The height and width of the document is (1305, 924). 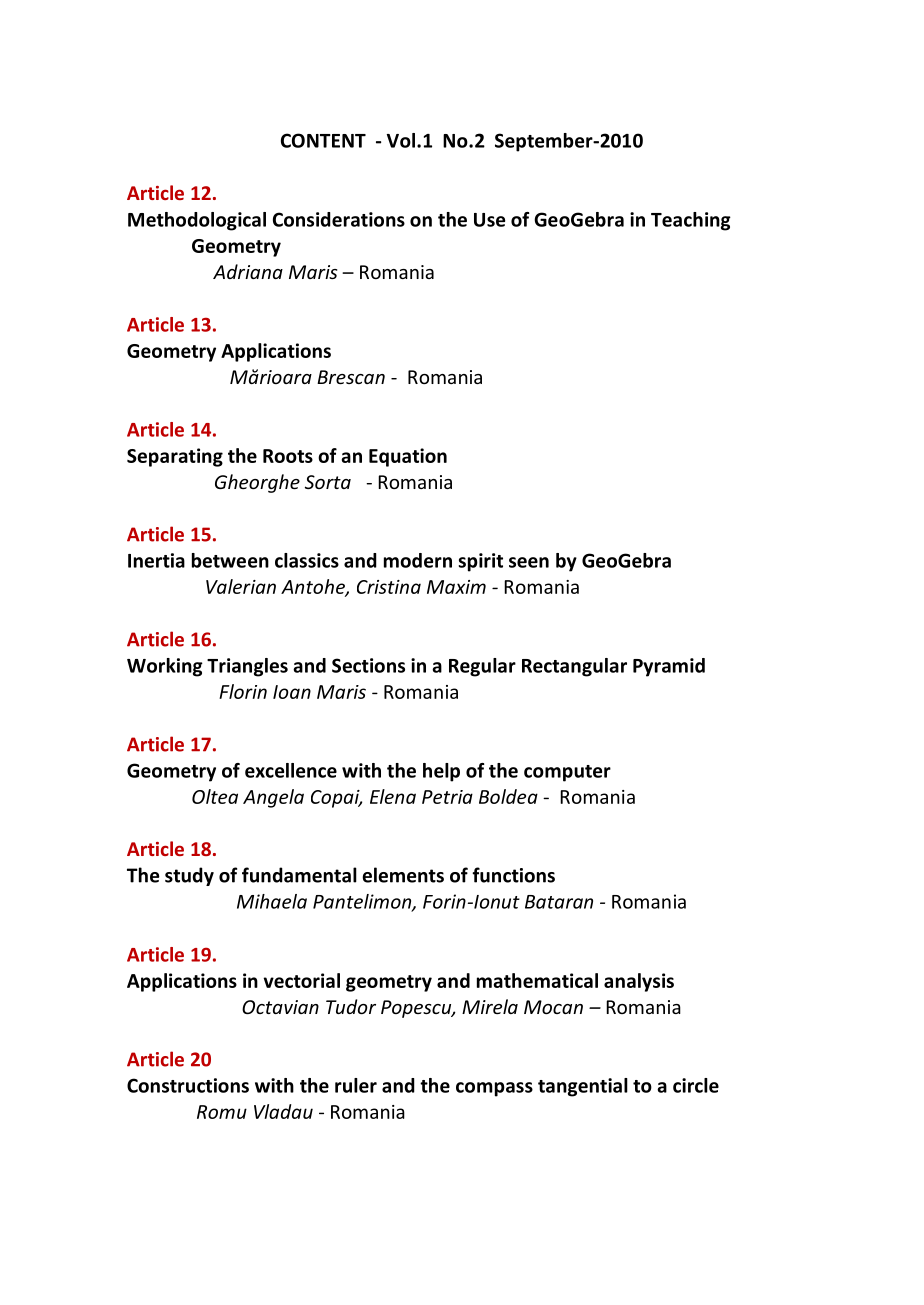 I want to click on Valerian, so click(x=241, y=586).
